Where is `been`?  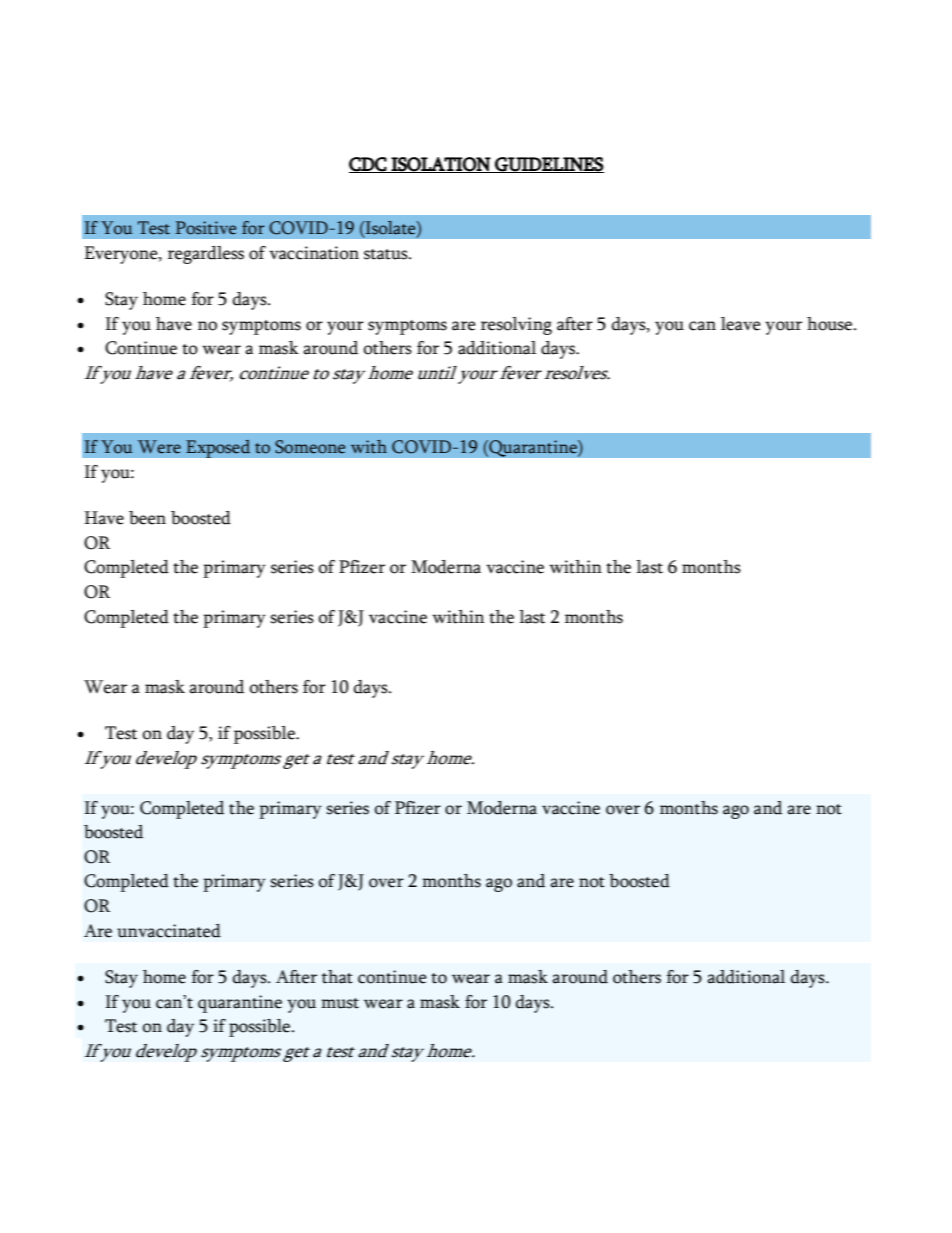 been is located at coordinates (147, 518).
